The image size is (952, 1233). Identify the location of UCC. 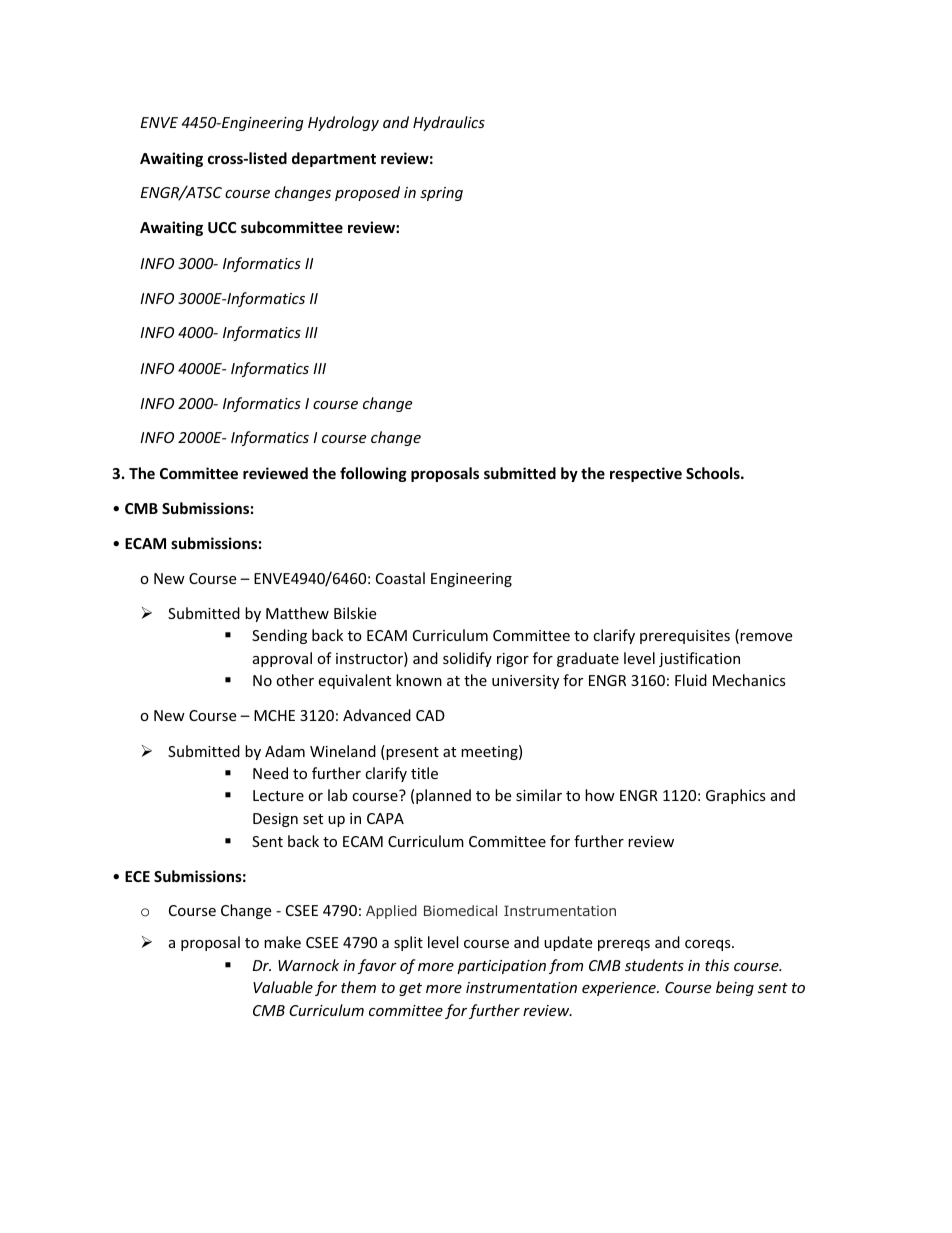
(222, 227).
